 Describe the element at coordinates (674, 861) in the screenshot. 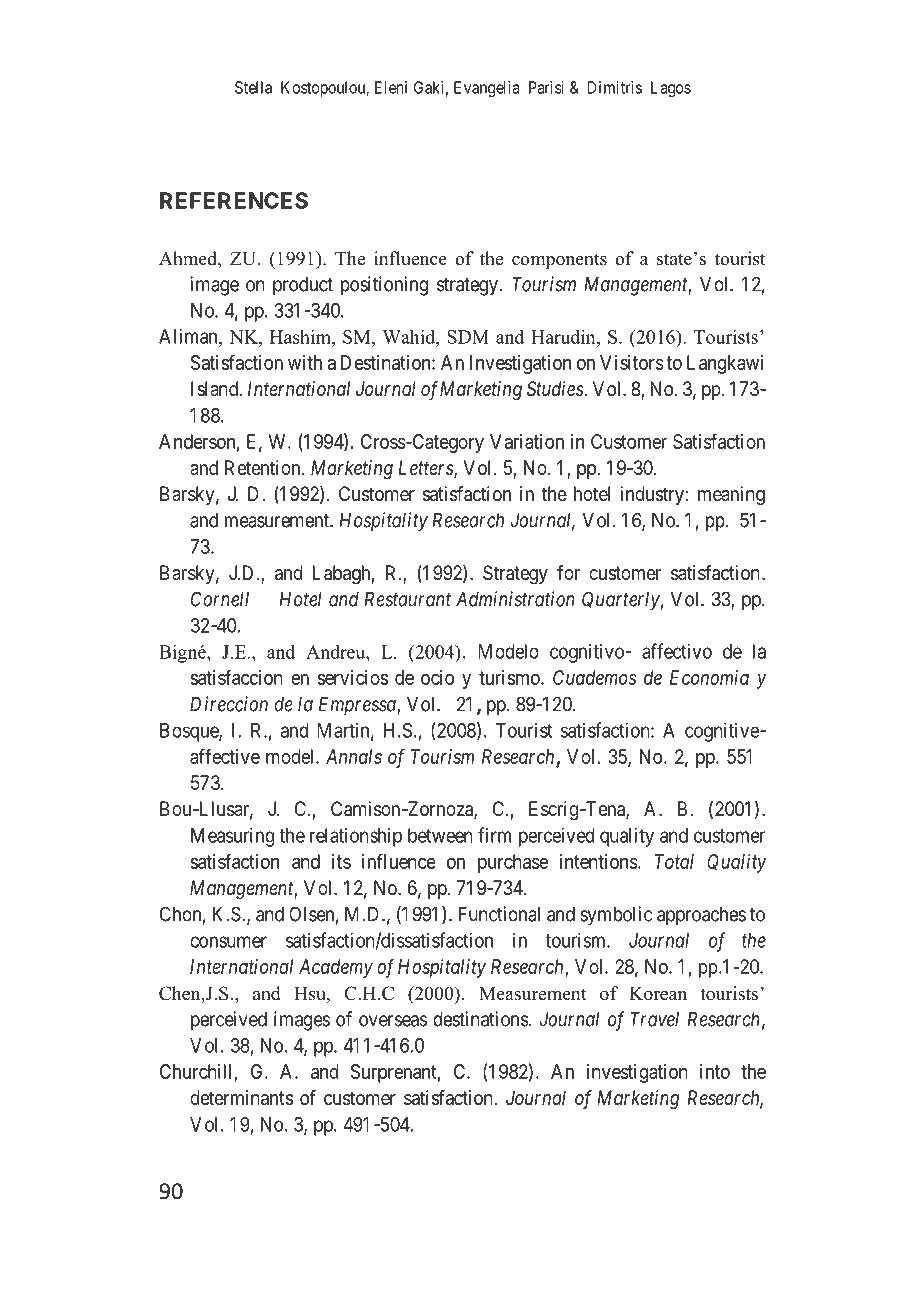

I see `Total` at that location.
